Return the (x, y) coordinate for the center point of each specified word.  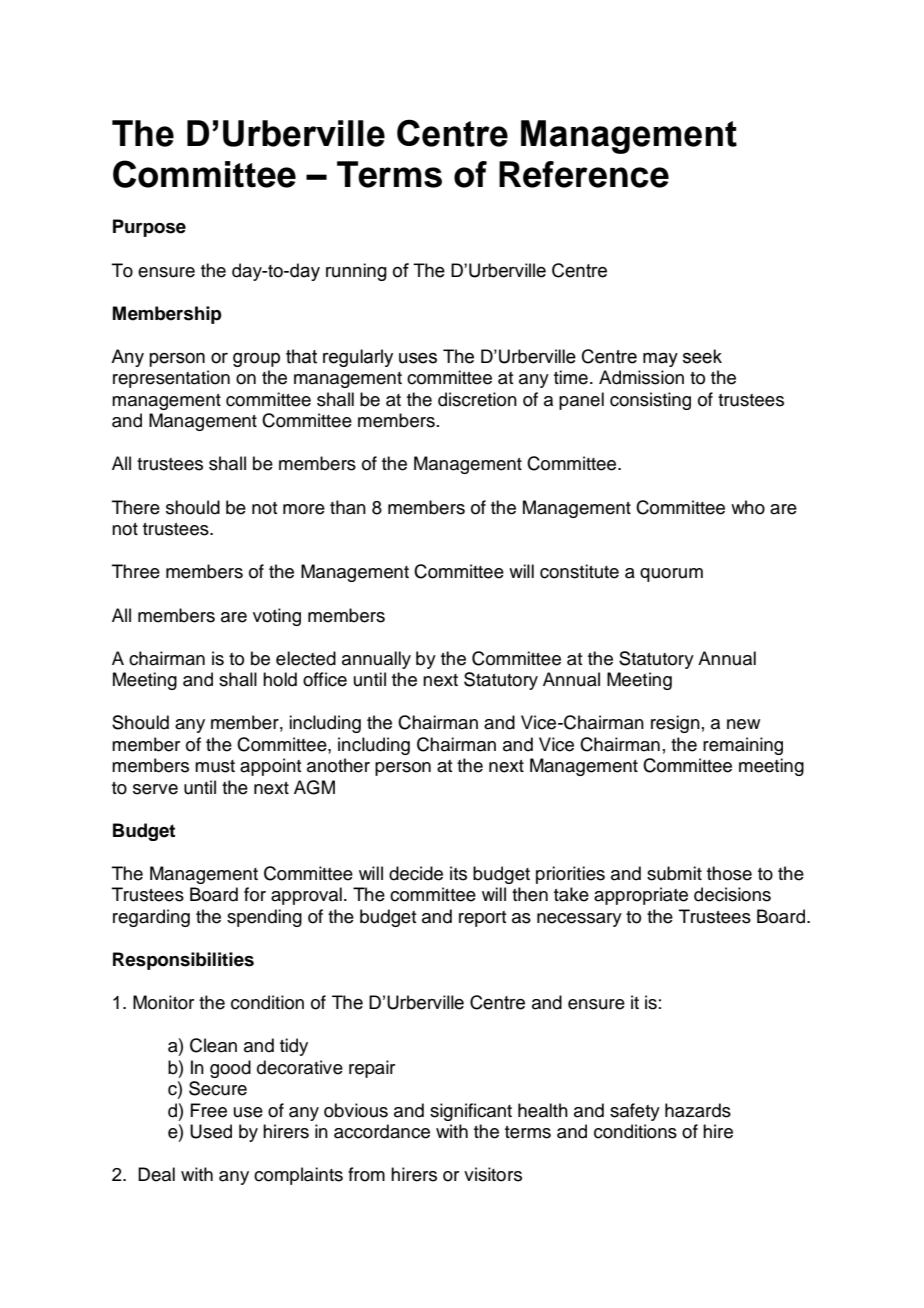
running (356, 272)
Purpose (149, 228)
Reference (584, 174)
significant (471, 1112)
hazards (698, 1110)
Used (211, 1131)
